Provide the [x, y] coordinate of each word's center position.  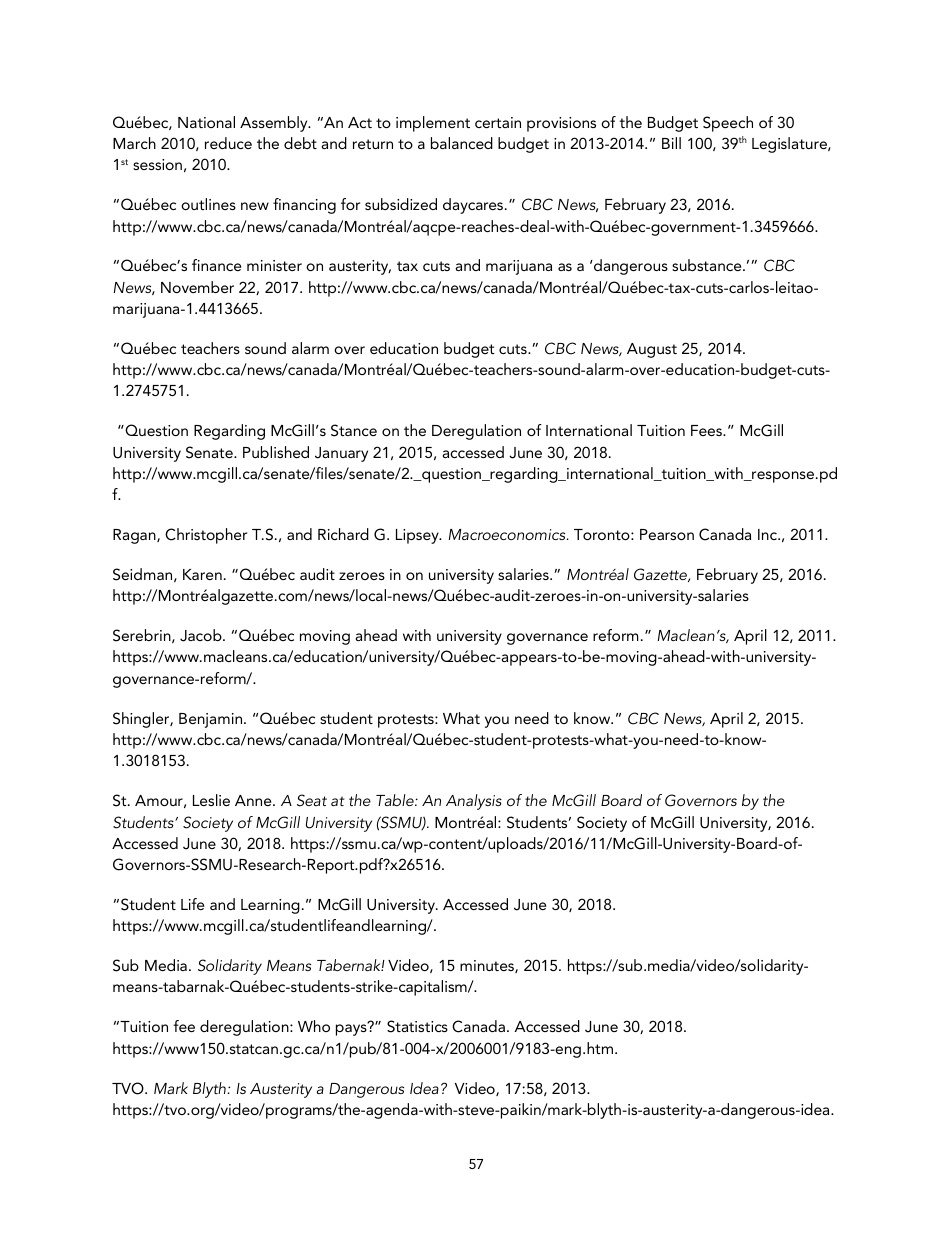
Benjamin [212, 720]
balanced [462, 143]
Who [314, 1026]
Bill [671, 143]
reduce [228, 143]
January [341, 454]
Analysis [474, 802]
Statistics [417, 1026]
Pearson [667, 534]
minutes [488, 966]
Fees [707, 430]
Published [276, 452]
